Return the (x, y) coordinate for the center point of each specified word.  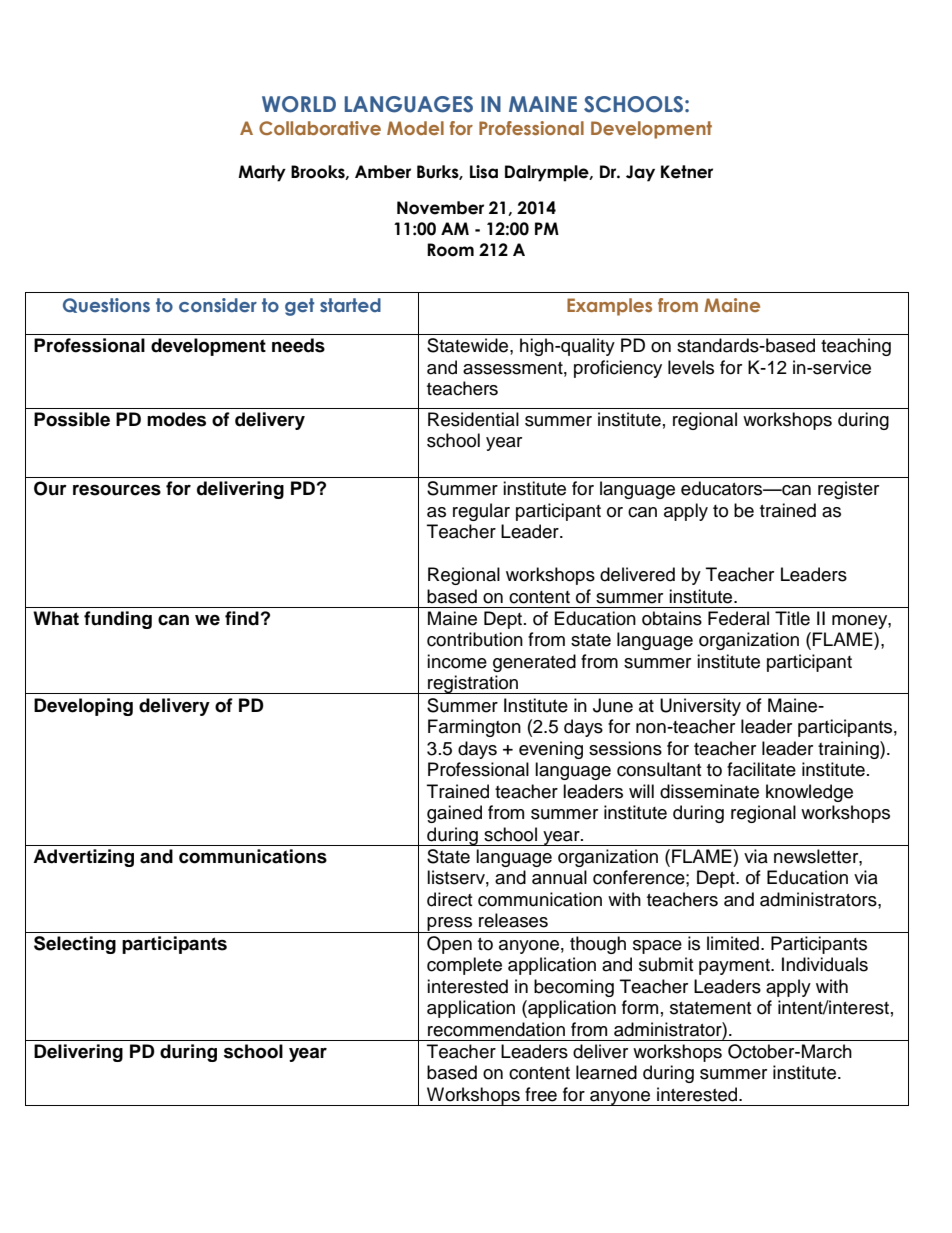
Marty (262, 173)
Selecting (75, 945)
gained (454, 814)
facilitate (761, 769)
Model (415, 128)
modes (176, 419)
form (640, 1007)
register (848, 490)
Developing (83, 707)
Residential (473, 419)
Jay (640, 173)
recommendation (496, 1029)
